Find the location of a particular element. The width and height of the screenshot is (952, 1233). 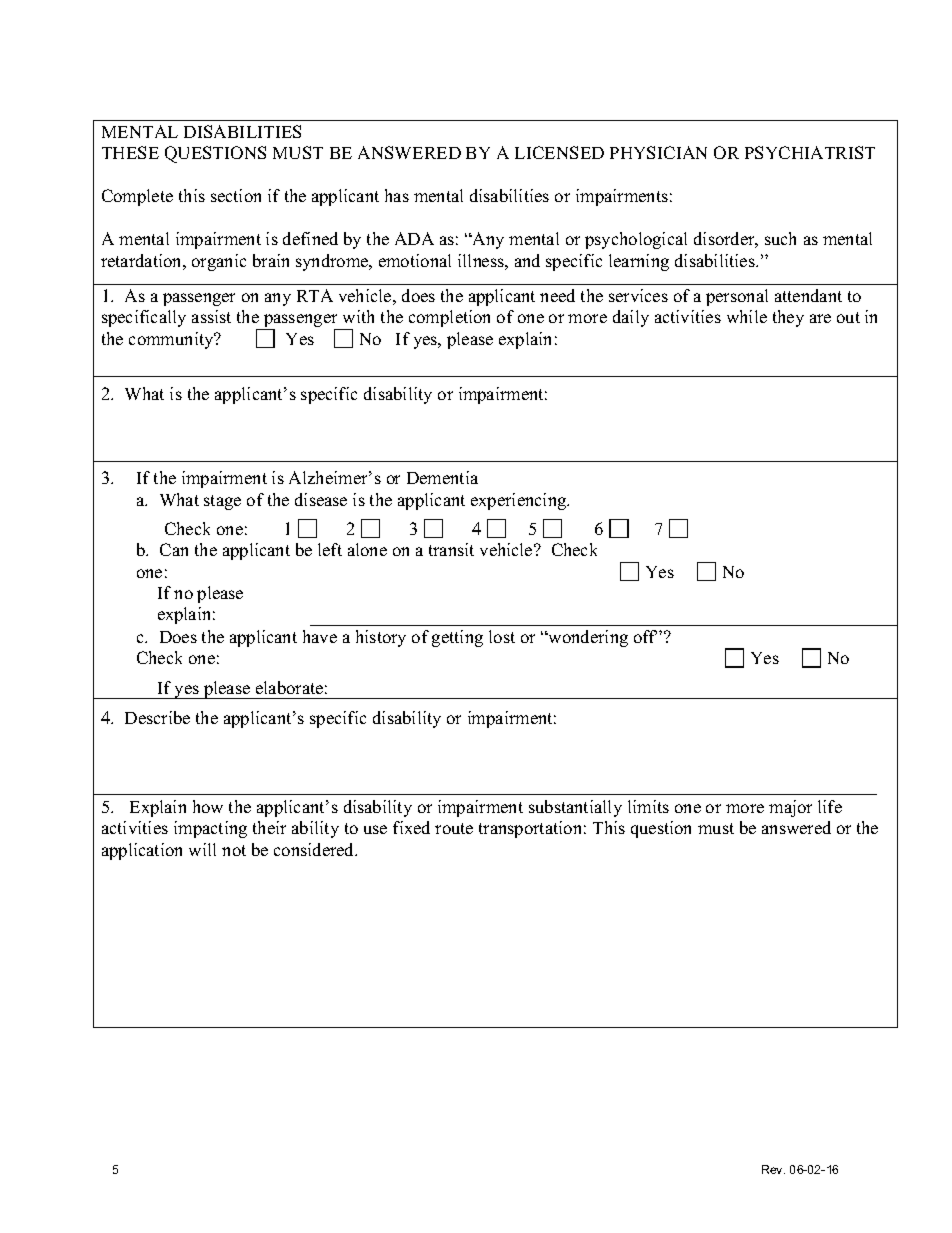

PSYCHIATRIST is located at coordinates (810, 152).
